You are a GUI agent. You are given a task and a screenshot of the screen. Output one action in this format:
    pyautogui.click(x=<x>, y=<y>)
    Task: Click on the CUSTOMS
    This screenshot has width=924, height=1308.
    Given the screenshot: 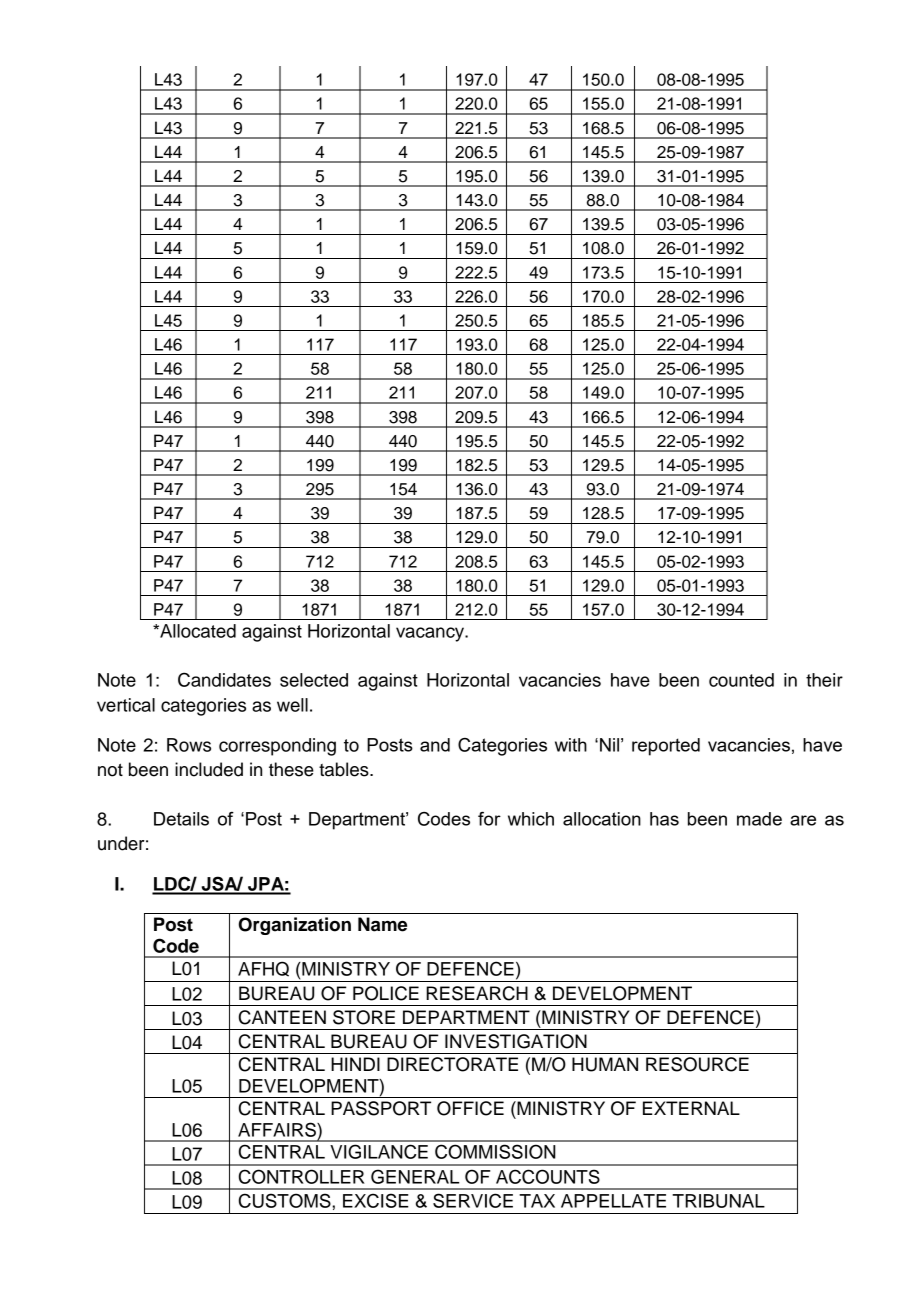 What is the action you would take?
    pyautogui.click(x=286, y=1200)
